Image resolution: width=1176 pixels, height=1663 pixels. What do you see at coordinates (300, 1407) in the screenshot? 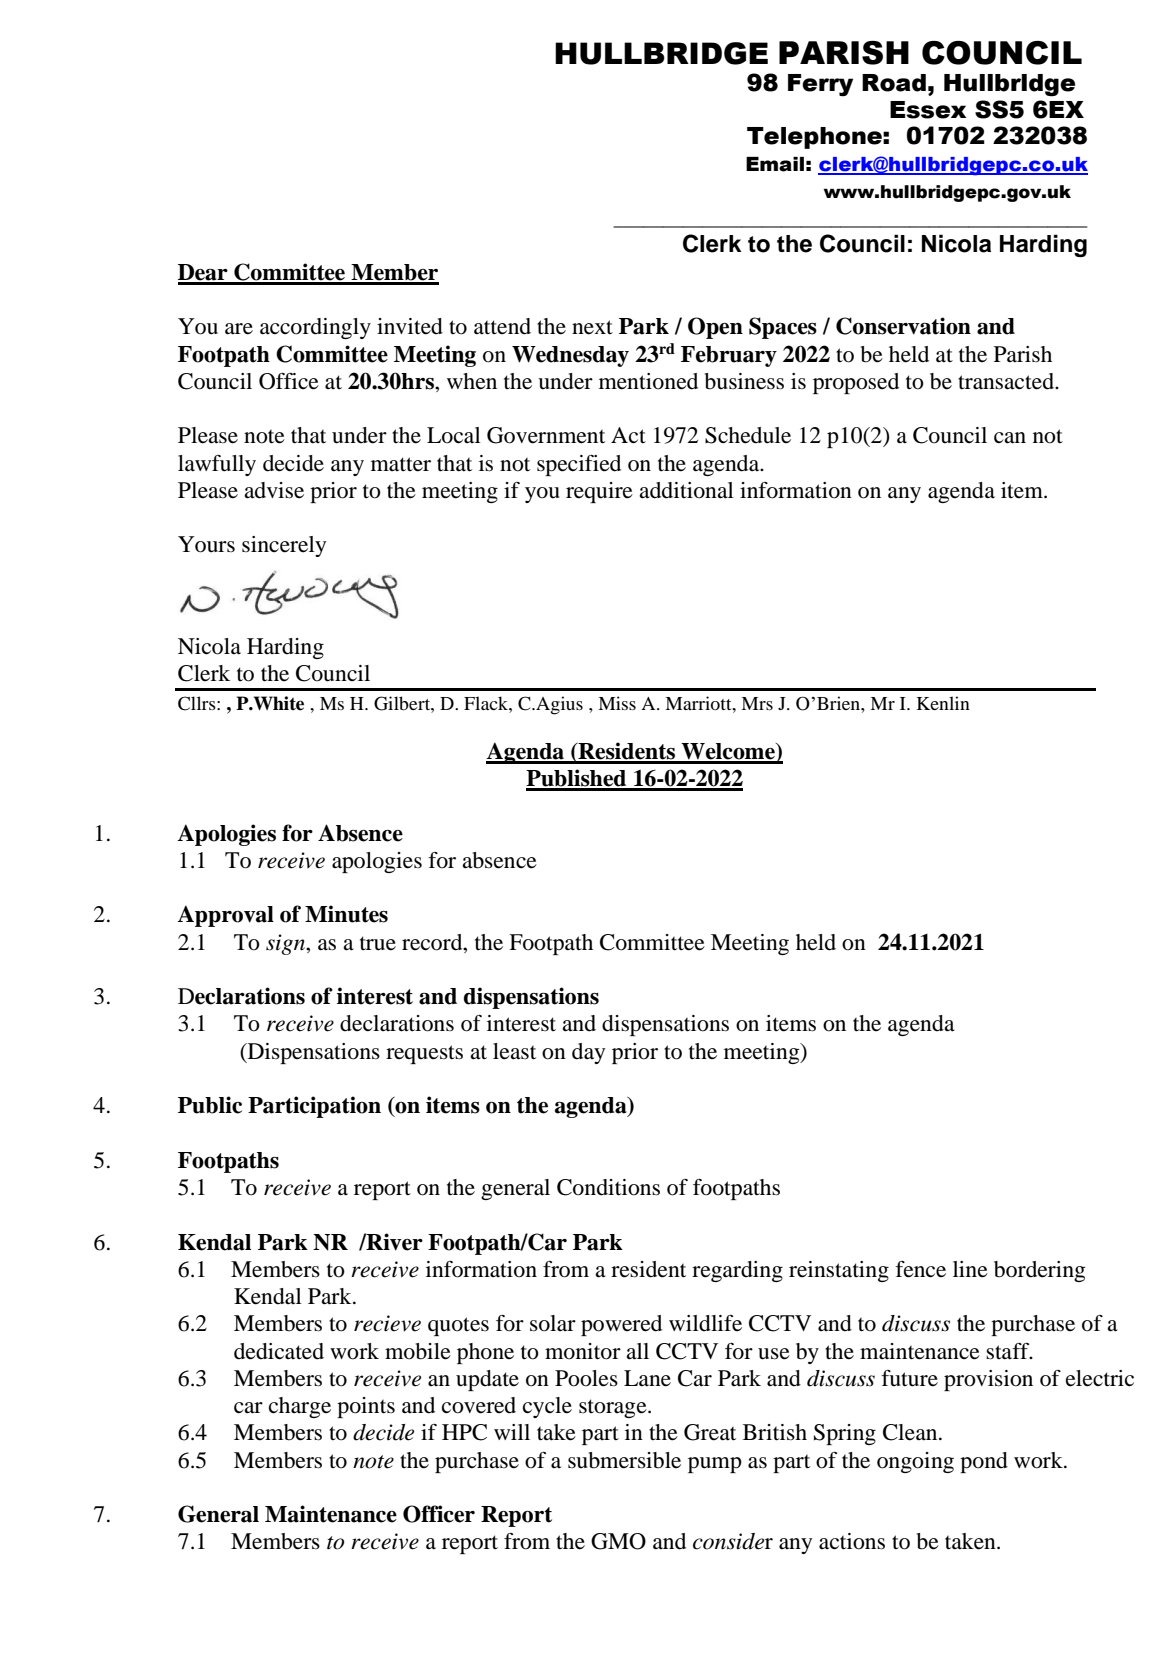
I see `charge` at bounding box center [300, 1407].
